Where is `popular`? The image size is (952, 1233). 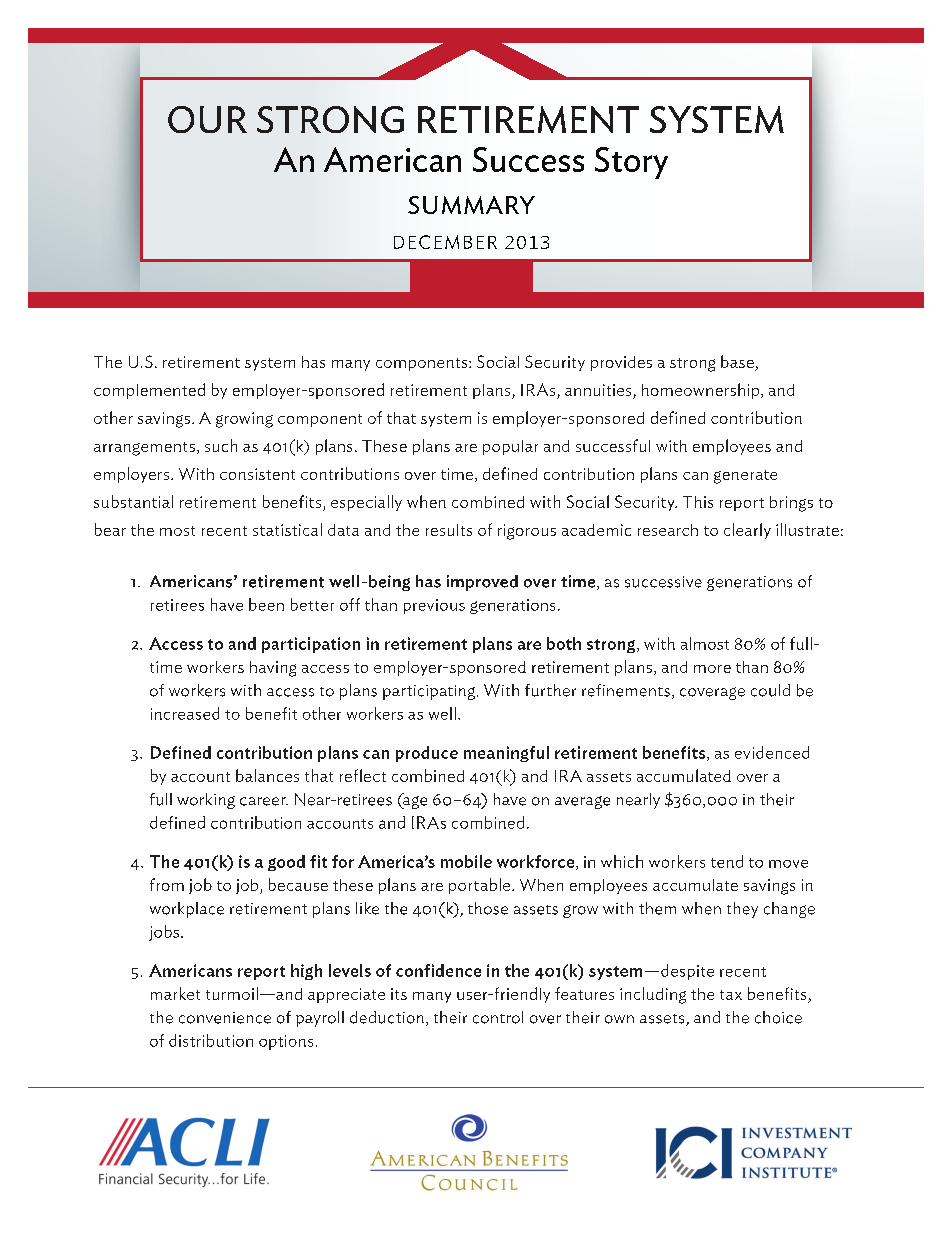
popular is located at coordinates (510, 447).
